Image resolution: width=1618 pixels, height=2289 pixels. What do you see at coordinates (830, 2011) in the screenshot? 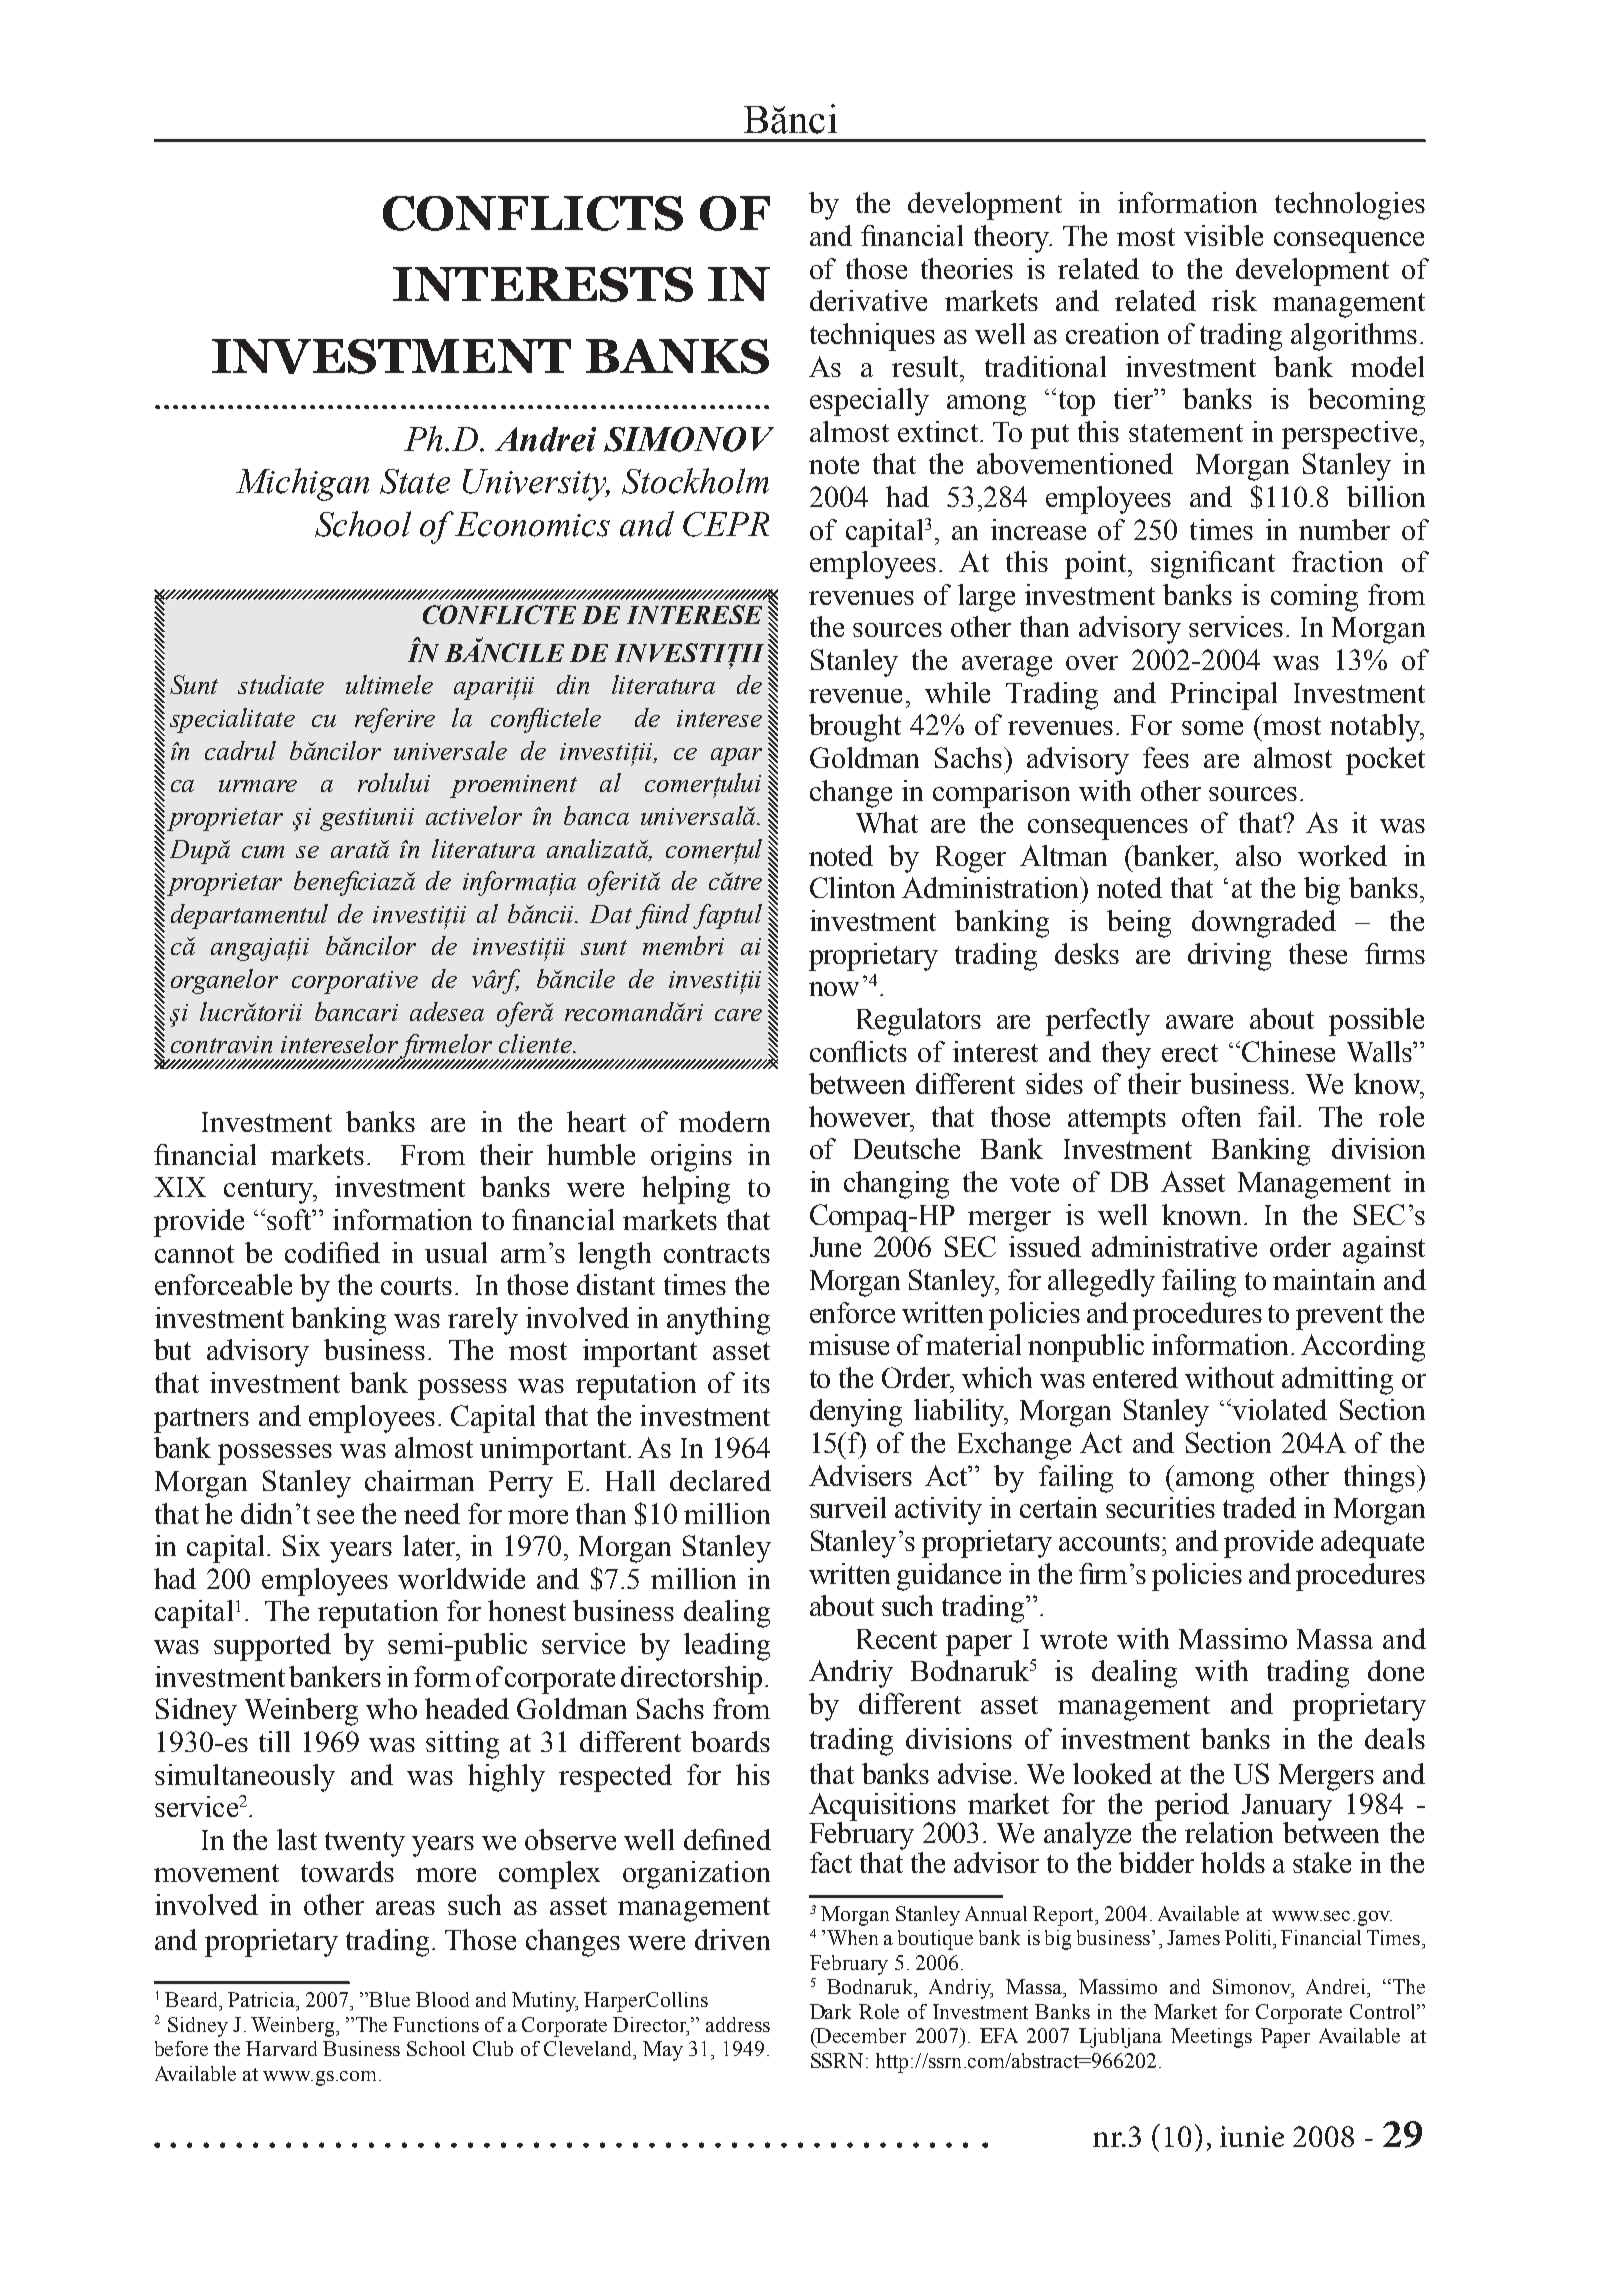
I see `Dark` at bounding box center [830, 2011].
